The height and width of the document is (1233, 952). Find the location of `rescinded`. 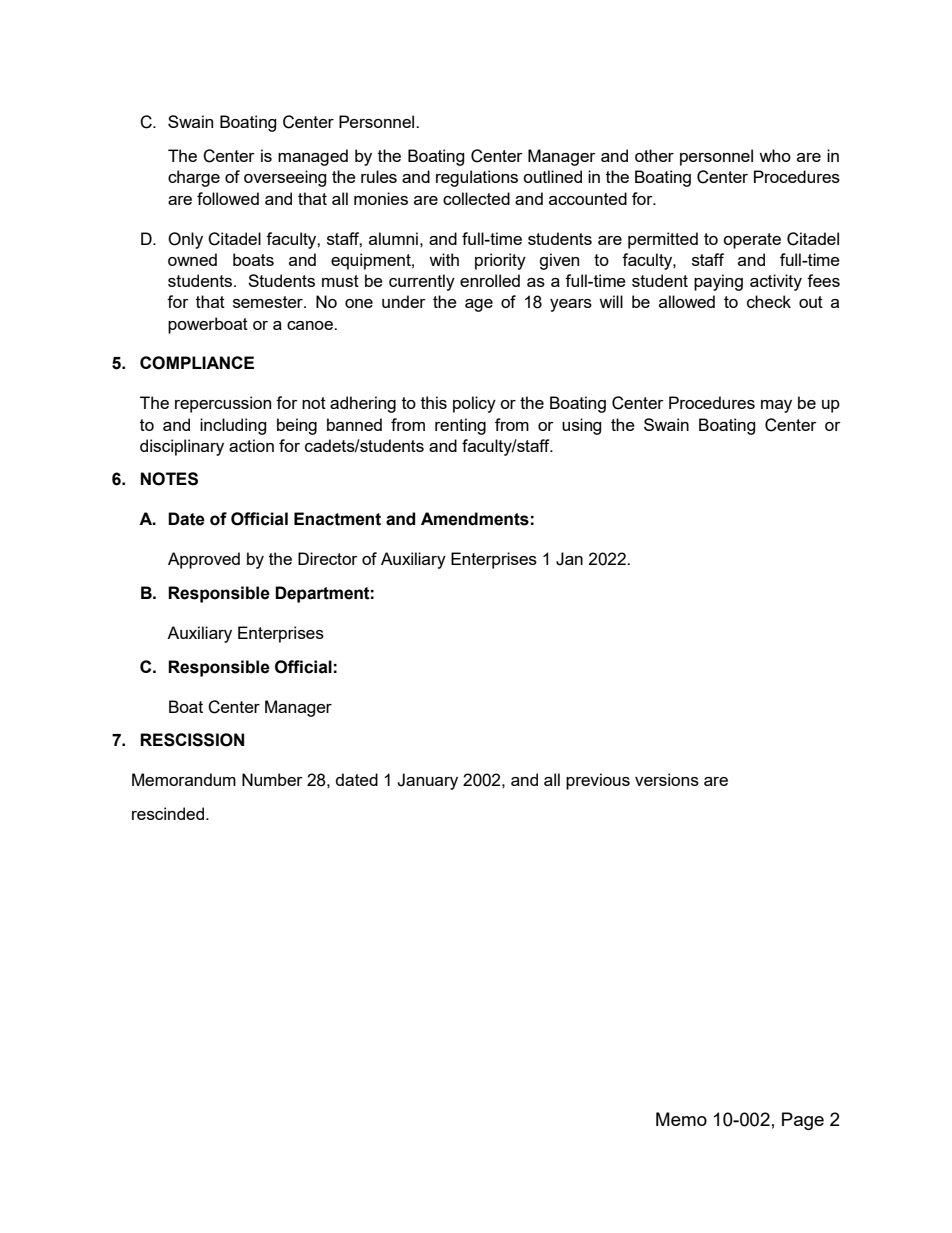

rescinded is located at coordinates (169, 813).
